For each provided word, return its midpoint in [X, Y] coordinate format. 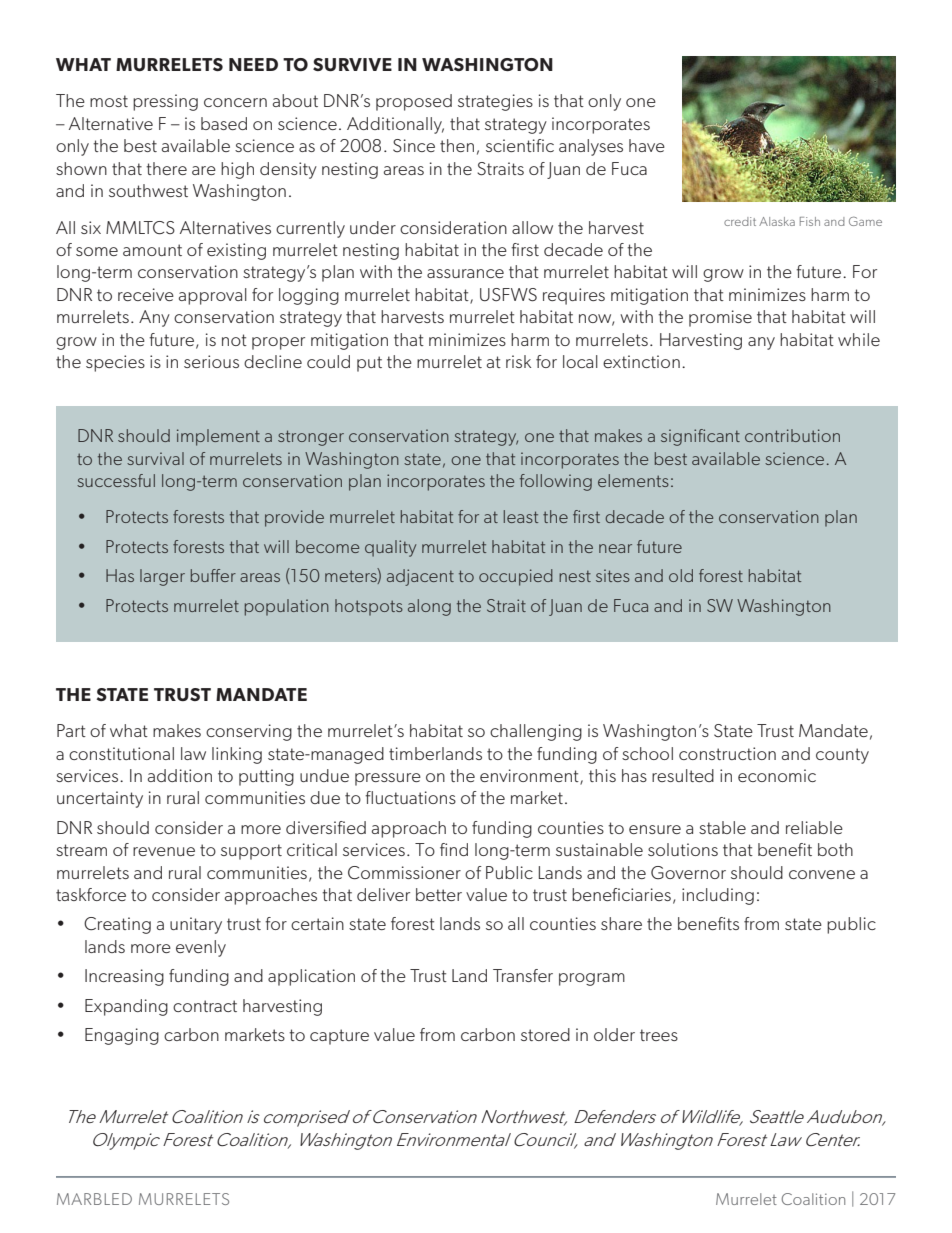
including [718, 896]
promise [720, 318]
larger [162, 577]
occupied [516, 577]
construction [727, 753]
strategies [495, 102]
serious [211, 361]
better [439, 894]
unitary [196, 925]
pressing [165, 102]
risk [518, 361]
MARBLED [94, 1199]
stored [545, 1034]
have [647, 145]
